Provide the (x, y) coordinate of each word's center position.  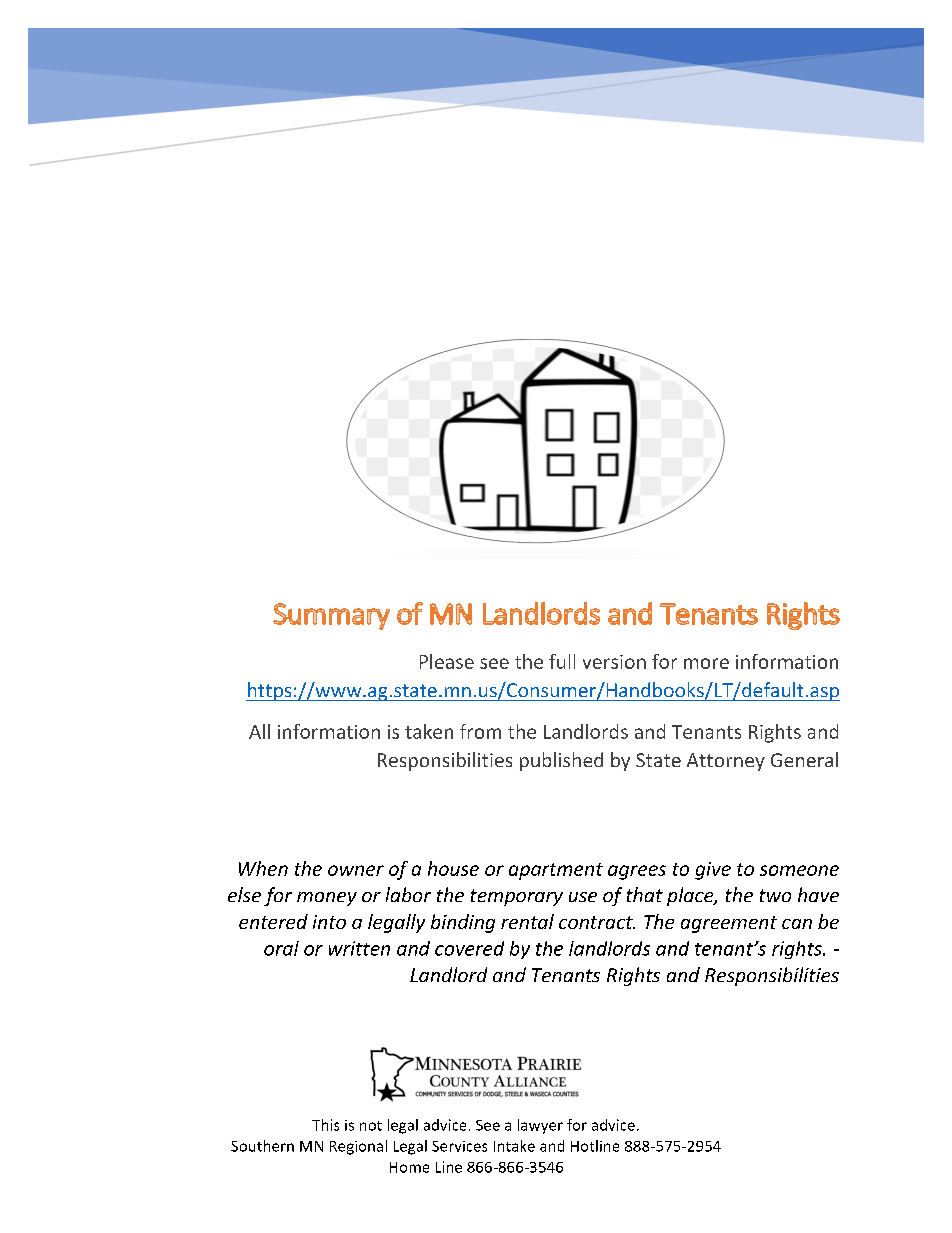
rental (527, 921)
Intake (514, 1146)
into (329, 922)
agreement (729, 924)
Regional (358, 1147)
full (562, 661)
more (706, 663)
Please (447, 661)
